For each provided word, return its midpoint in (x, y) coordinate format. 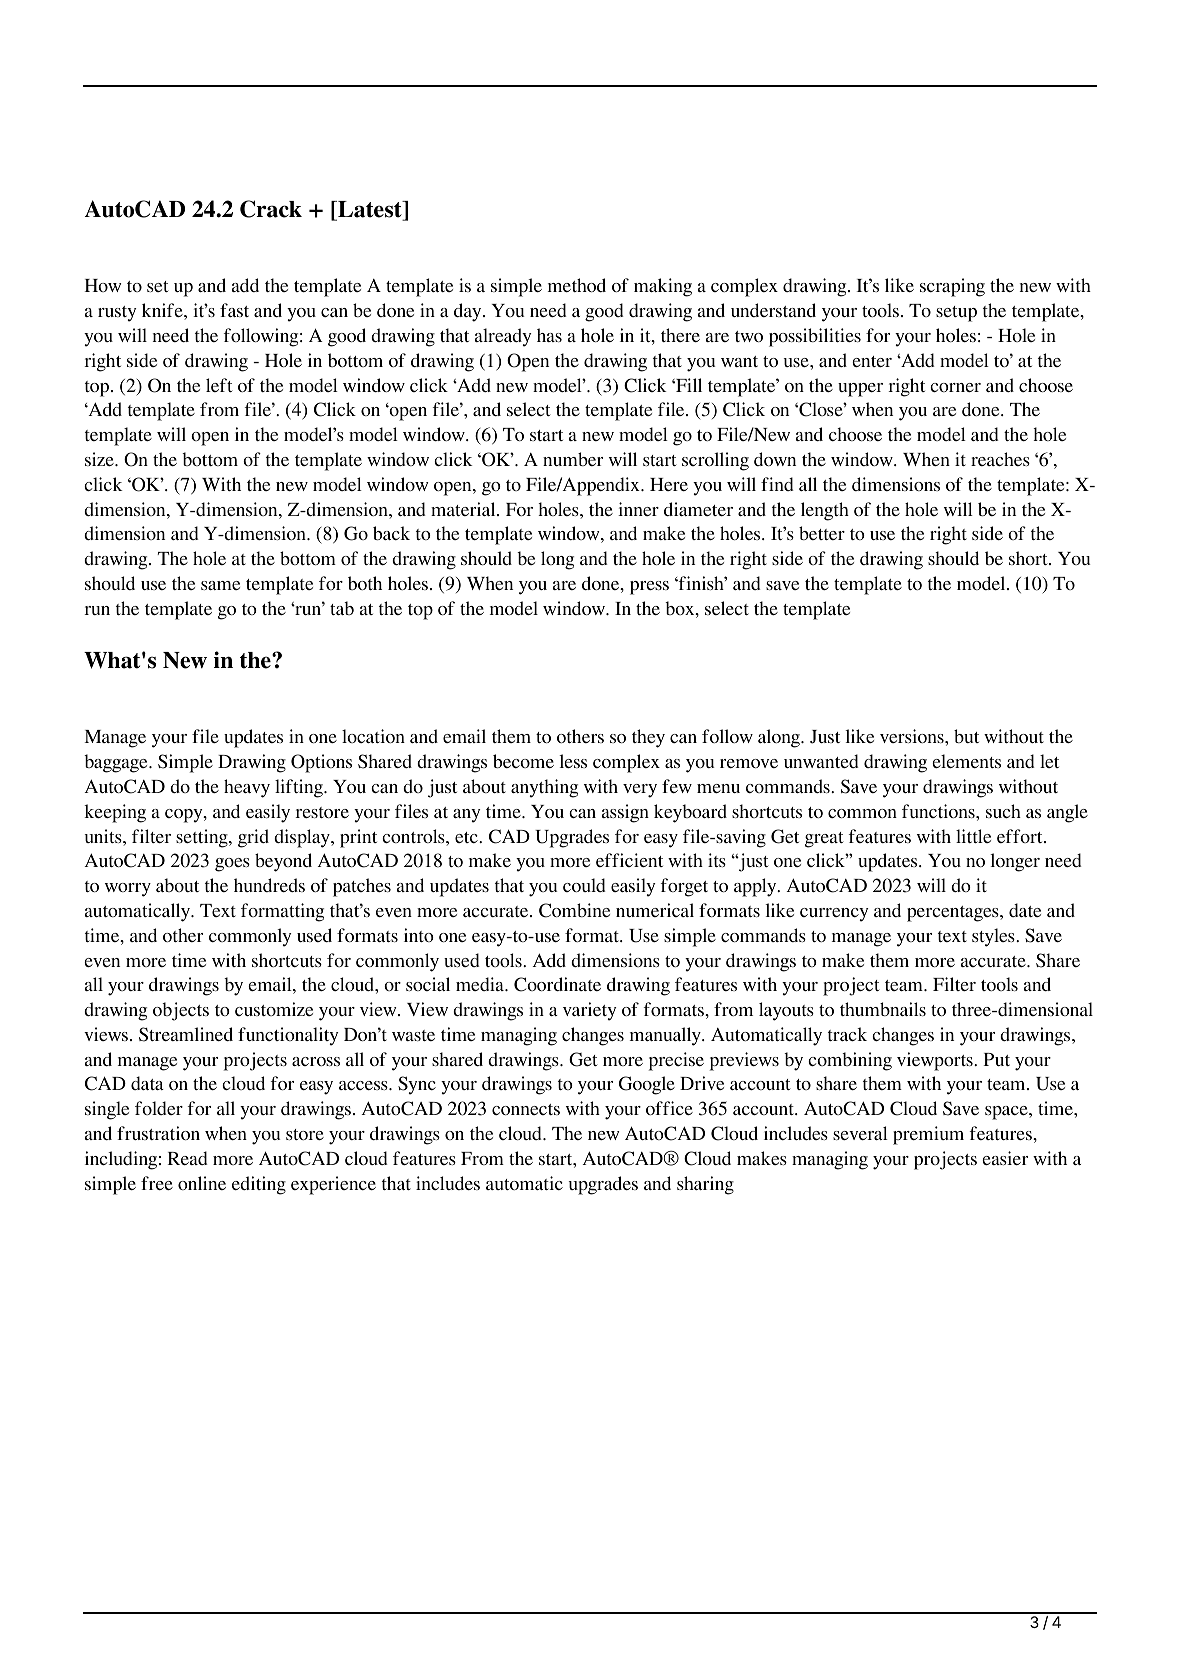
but (966, 736)
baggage (117, 763)
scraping (952, 287)
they (648, 738)
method (577, 285)
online (202, 1183)
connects (526, 1109)
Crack (271, 209)
